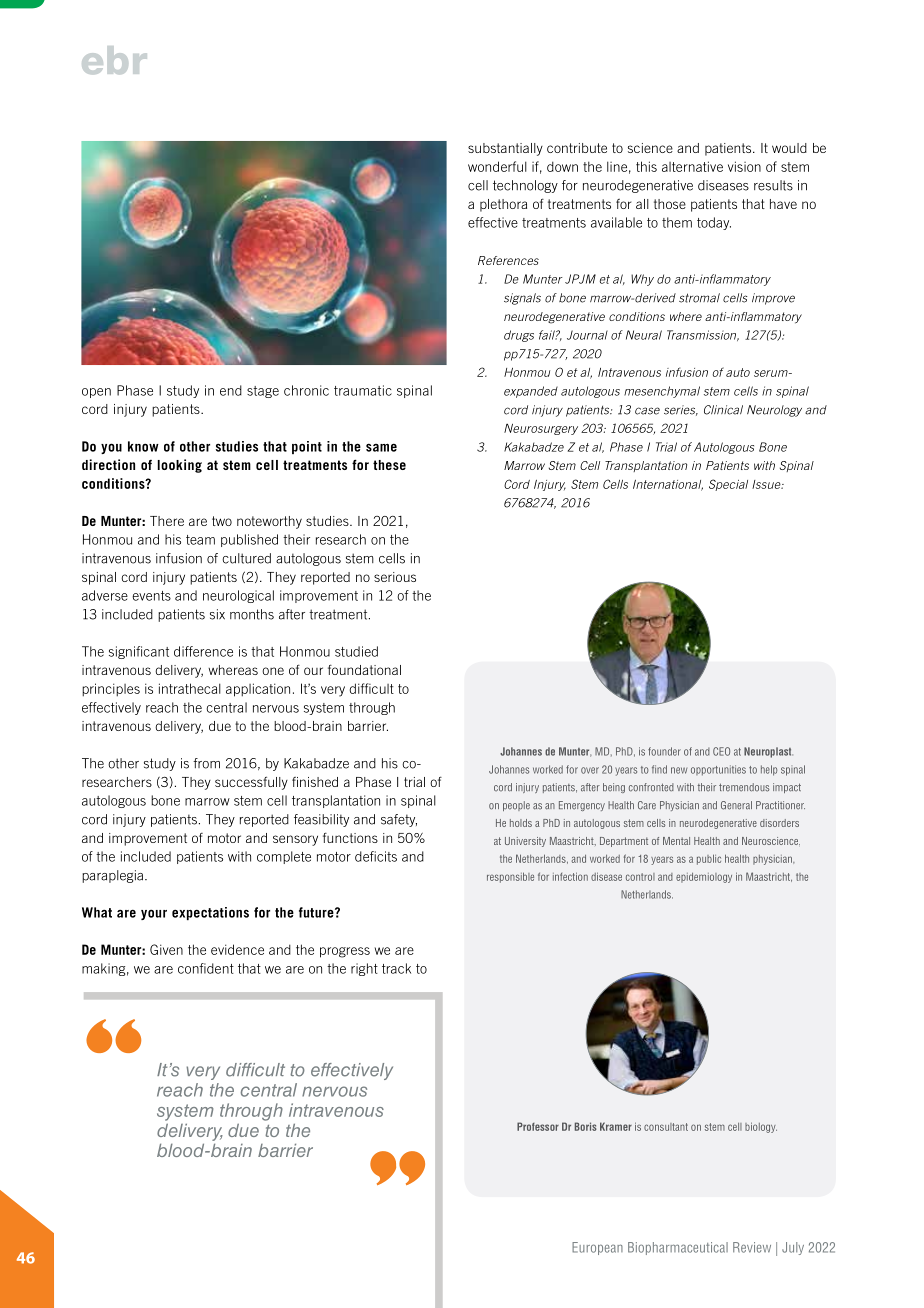 Image resolution: width=924 pixels, height=1308 pixels. Describe the element at coordinates (364, 669) in the screenshot. I see `foundational` at that location.
